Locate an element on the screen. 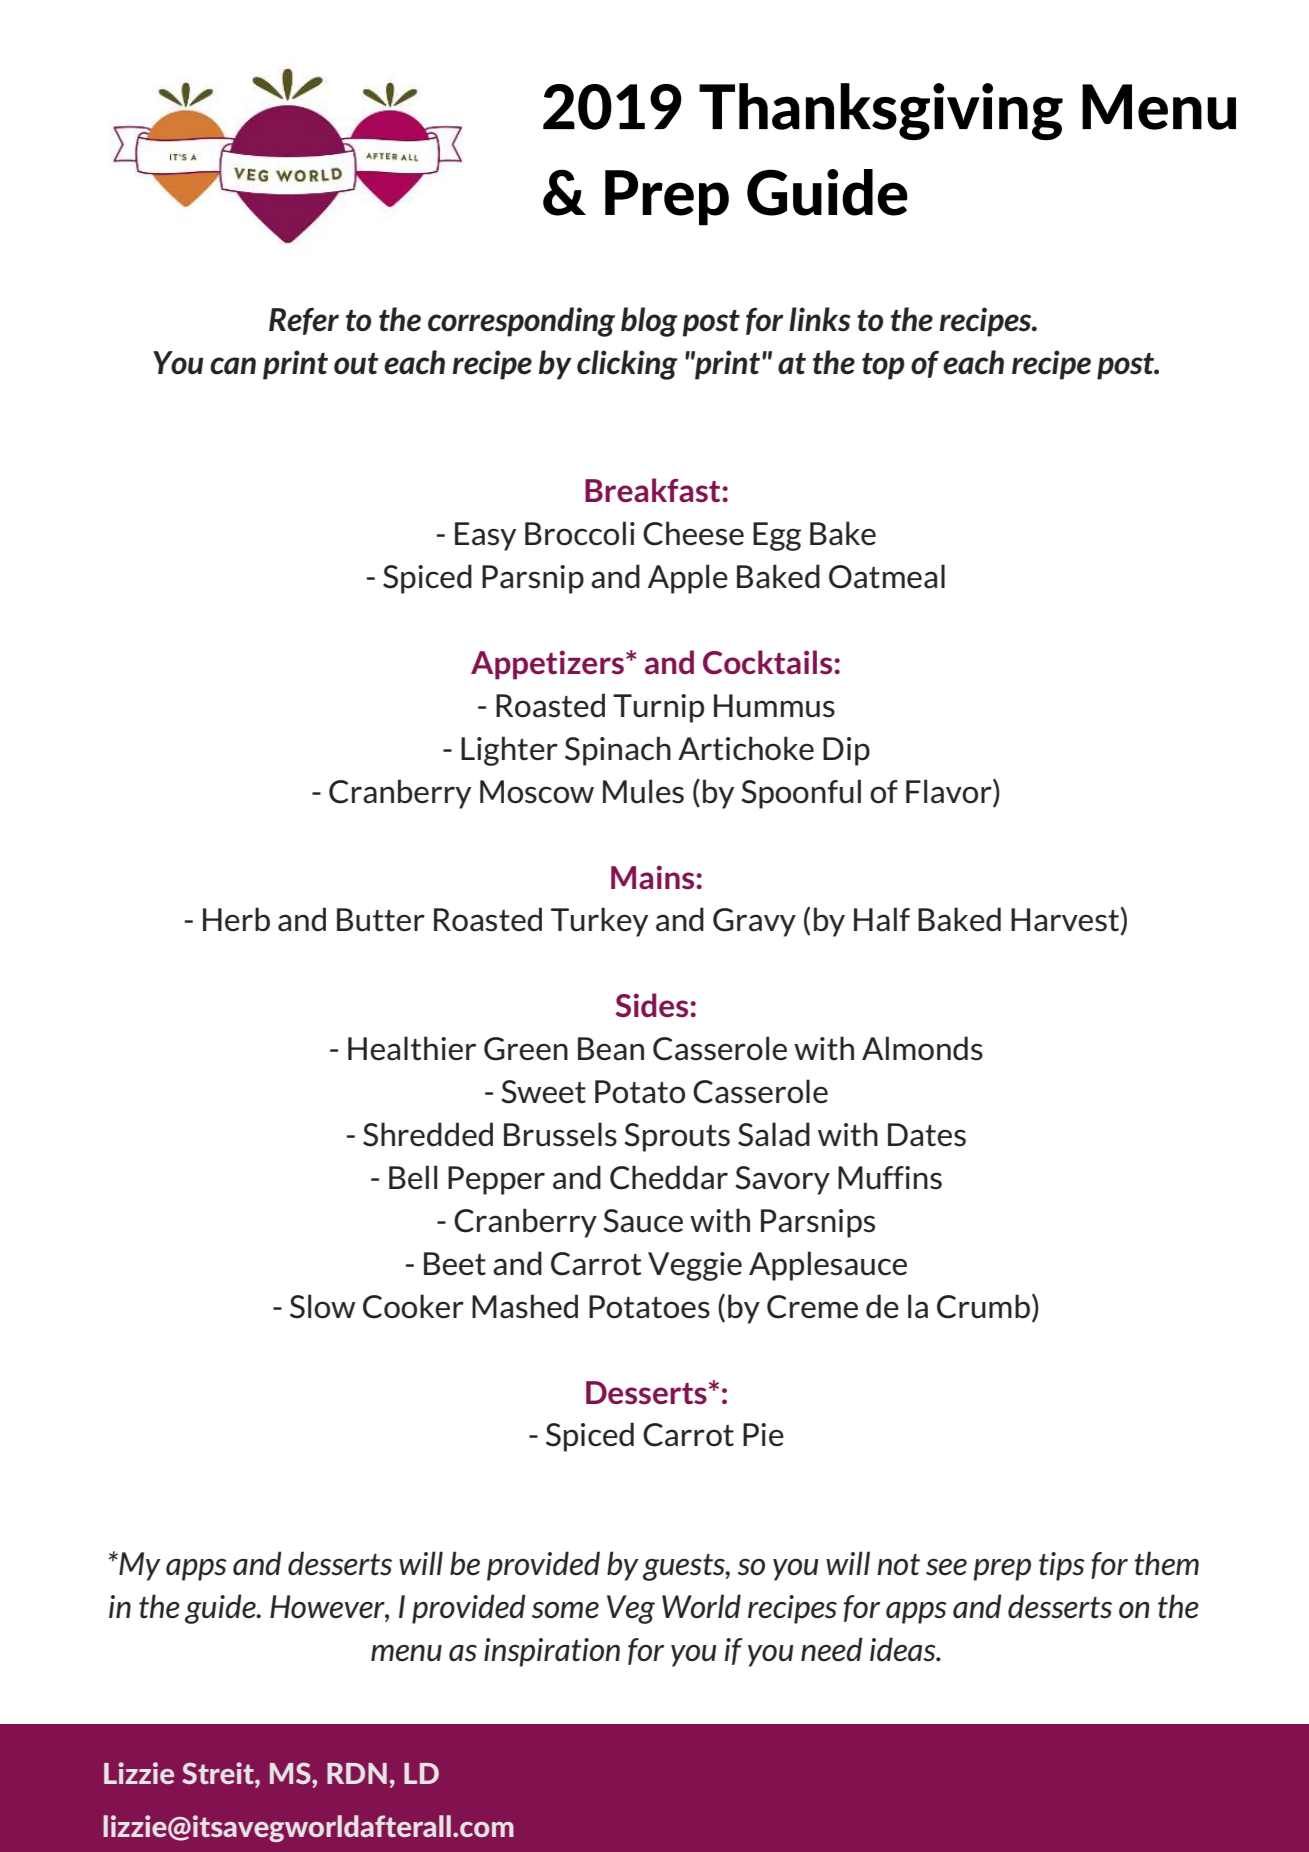  Bell is located at coordinates (413, 1177).
